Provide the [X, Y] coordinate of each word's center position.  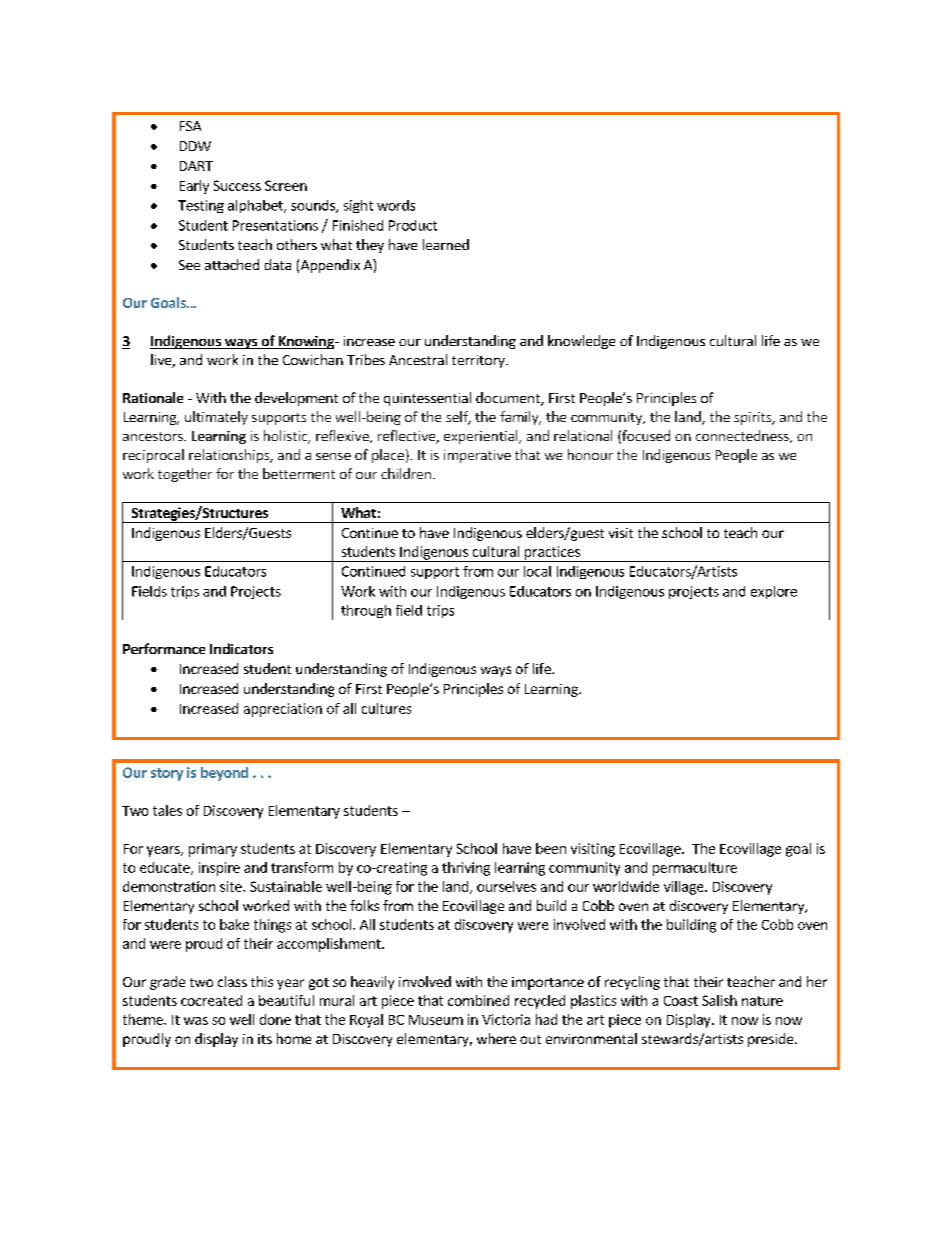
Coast [681, 1001]
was [196, 1021]
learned [446, 244]
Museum [436, 1020]
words [396, 205]
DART [196, 166]
